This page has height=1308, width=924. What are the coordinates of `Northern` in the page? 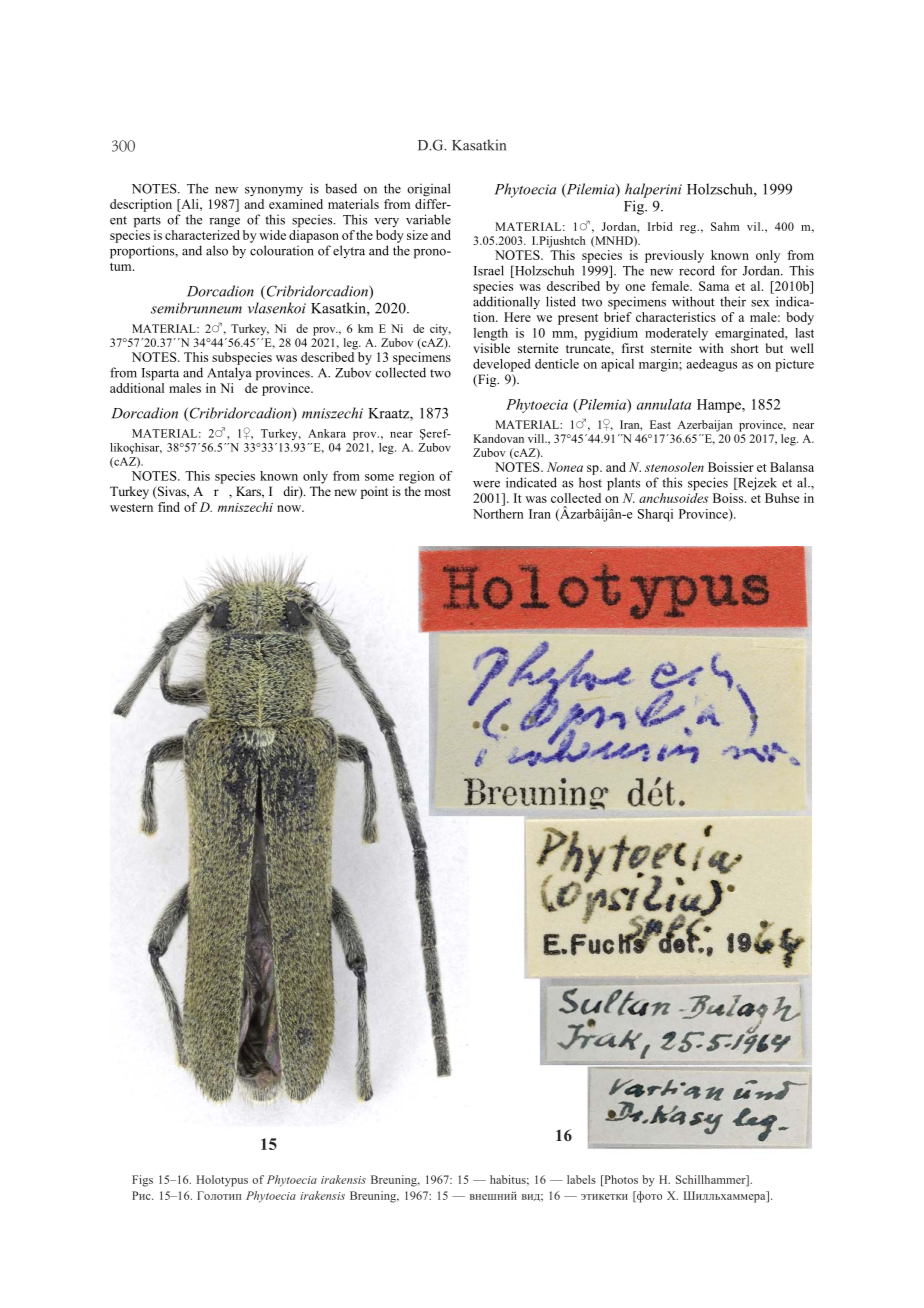 It's located at (498, 514).
